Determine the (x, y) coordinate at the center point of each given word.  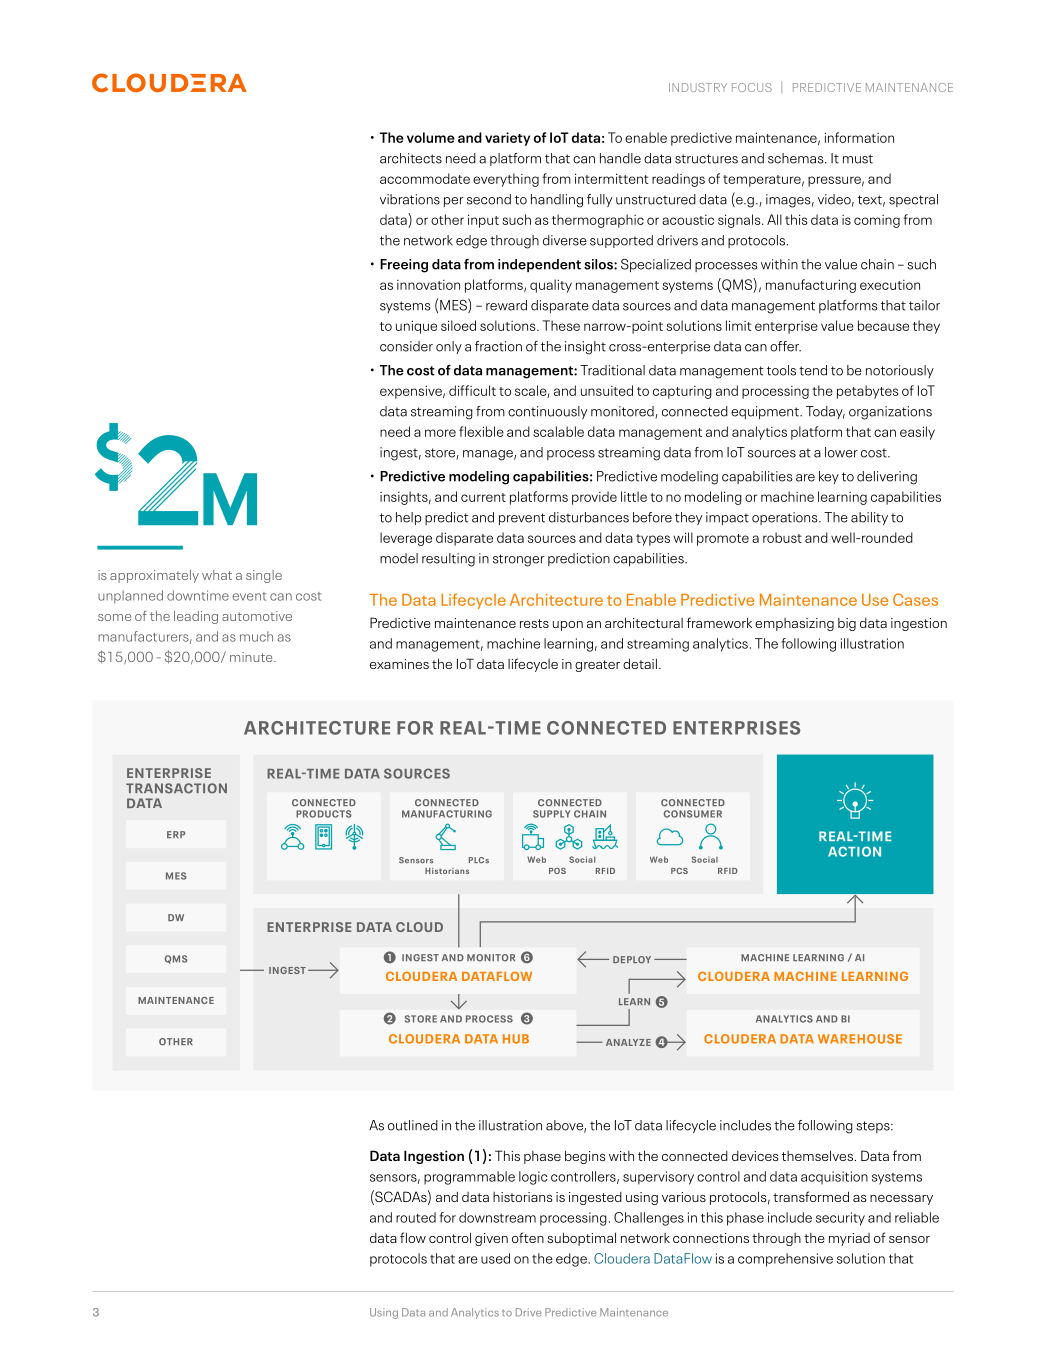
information (859, 137)
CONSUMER (693, 814)
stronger (519, 560)
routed (416, 1217)
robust (782, 537)
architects (411, 158)
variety (507, 139)
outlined (413, 1125)
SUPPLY (552, 814)
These (561, 325)
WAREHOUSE (860, 1039)
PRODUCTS (324, 814)
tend (813, 370)
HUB (516, 1039)
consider (406, 346)
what (217, 575)
